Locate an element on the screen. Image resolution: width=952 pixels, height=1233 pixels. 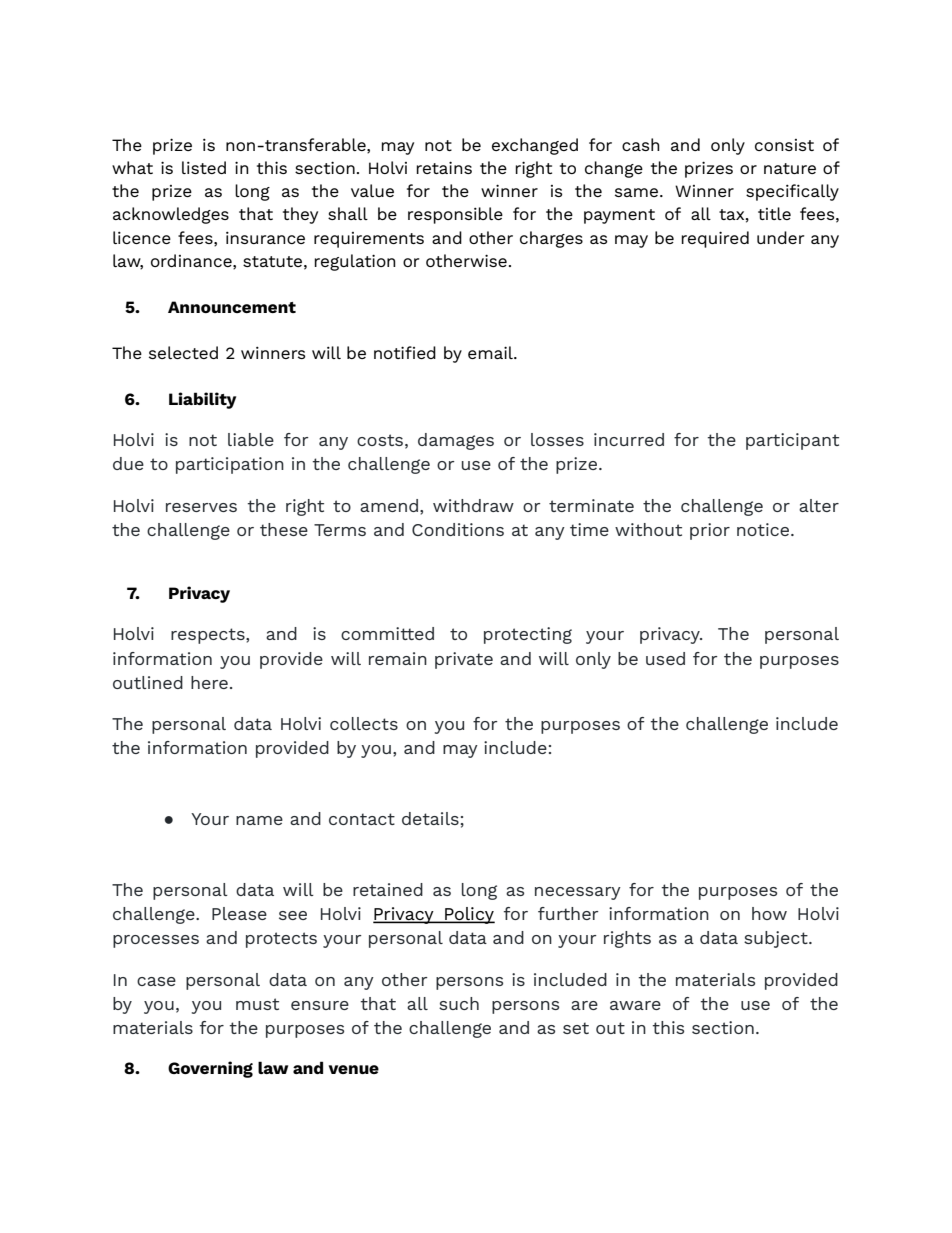
participation is located at coordinates (230, 465).
